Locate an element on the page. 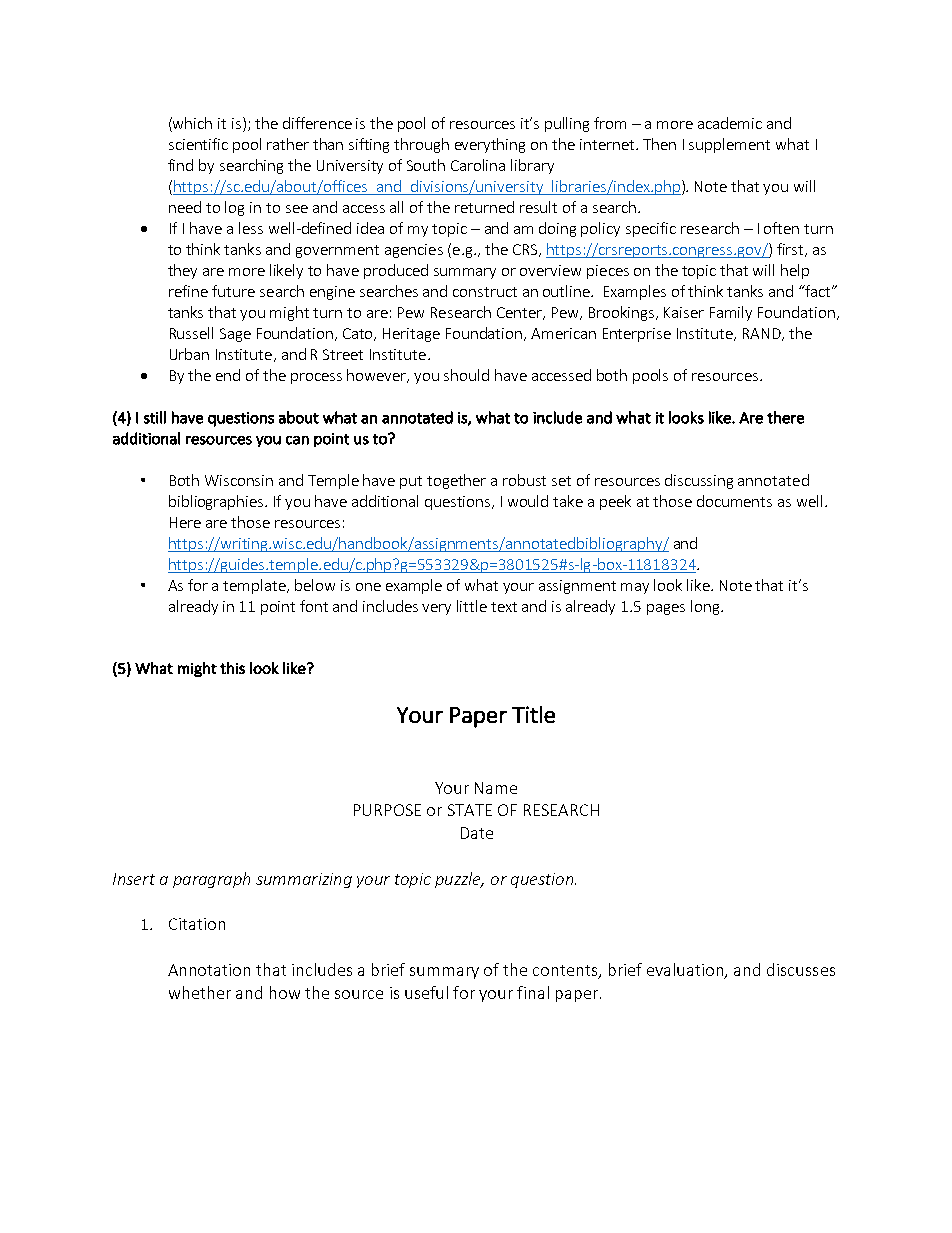 The height and width of the document is (1233, 952). Annotation is located at coordinates (209, 970).
